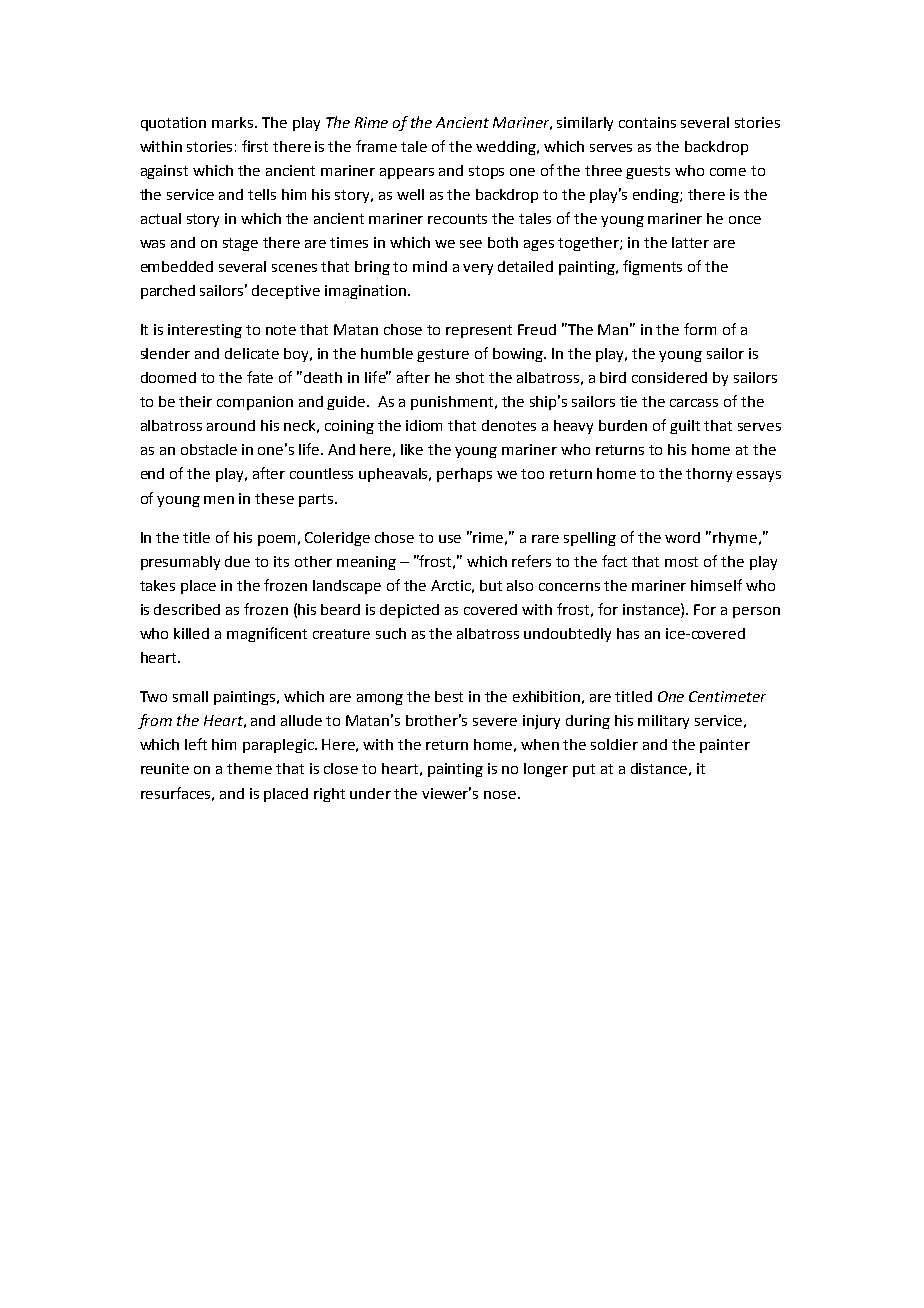 The height and width of the screenshot is (1308, 924). Describe the element at coordinates (500, 795) in the screenshot. I see `nose` at that location.
